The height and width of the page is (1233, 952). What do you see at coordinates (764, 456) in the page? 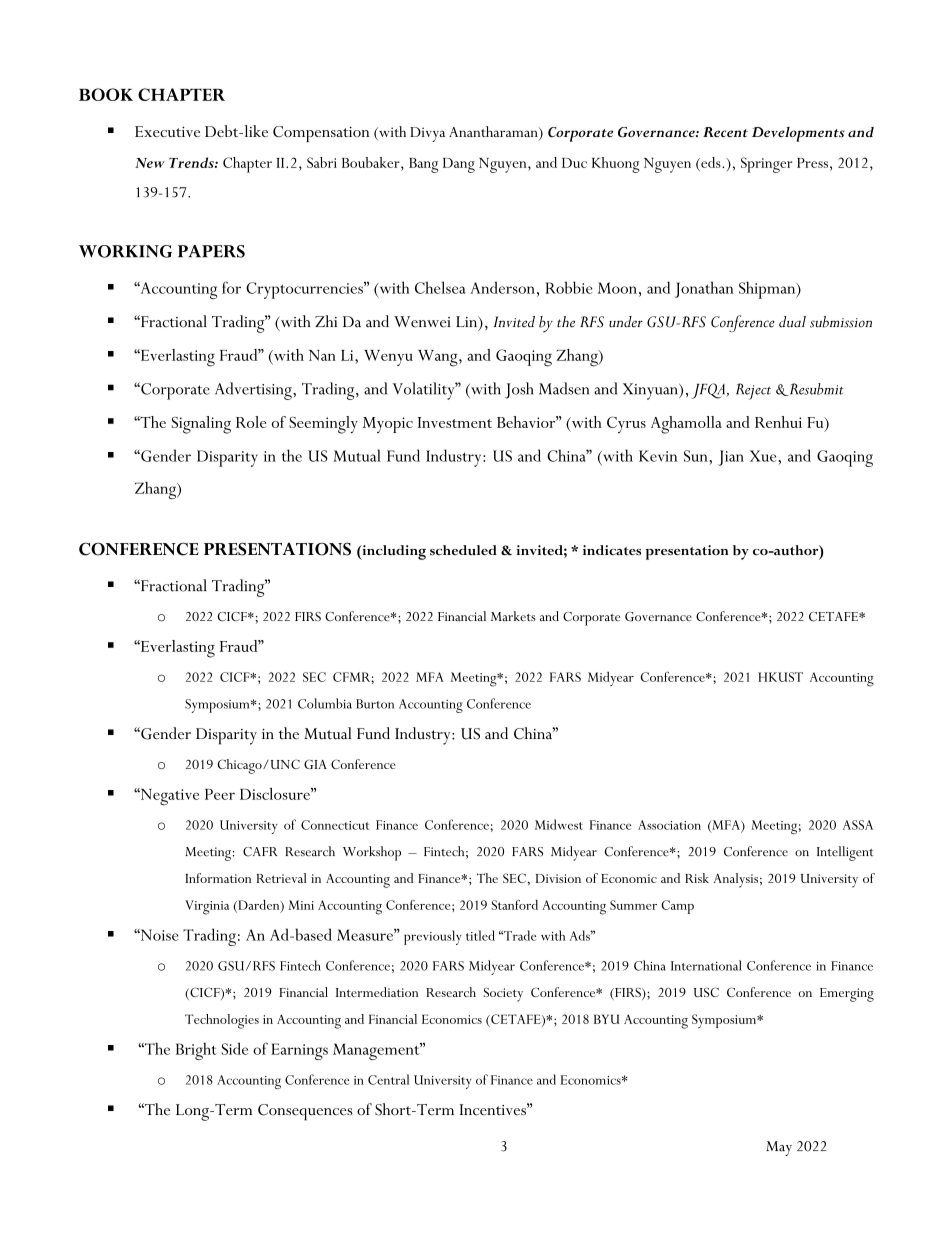
I see `Xue` at bounding box center [764, 456].
